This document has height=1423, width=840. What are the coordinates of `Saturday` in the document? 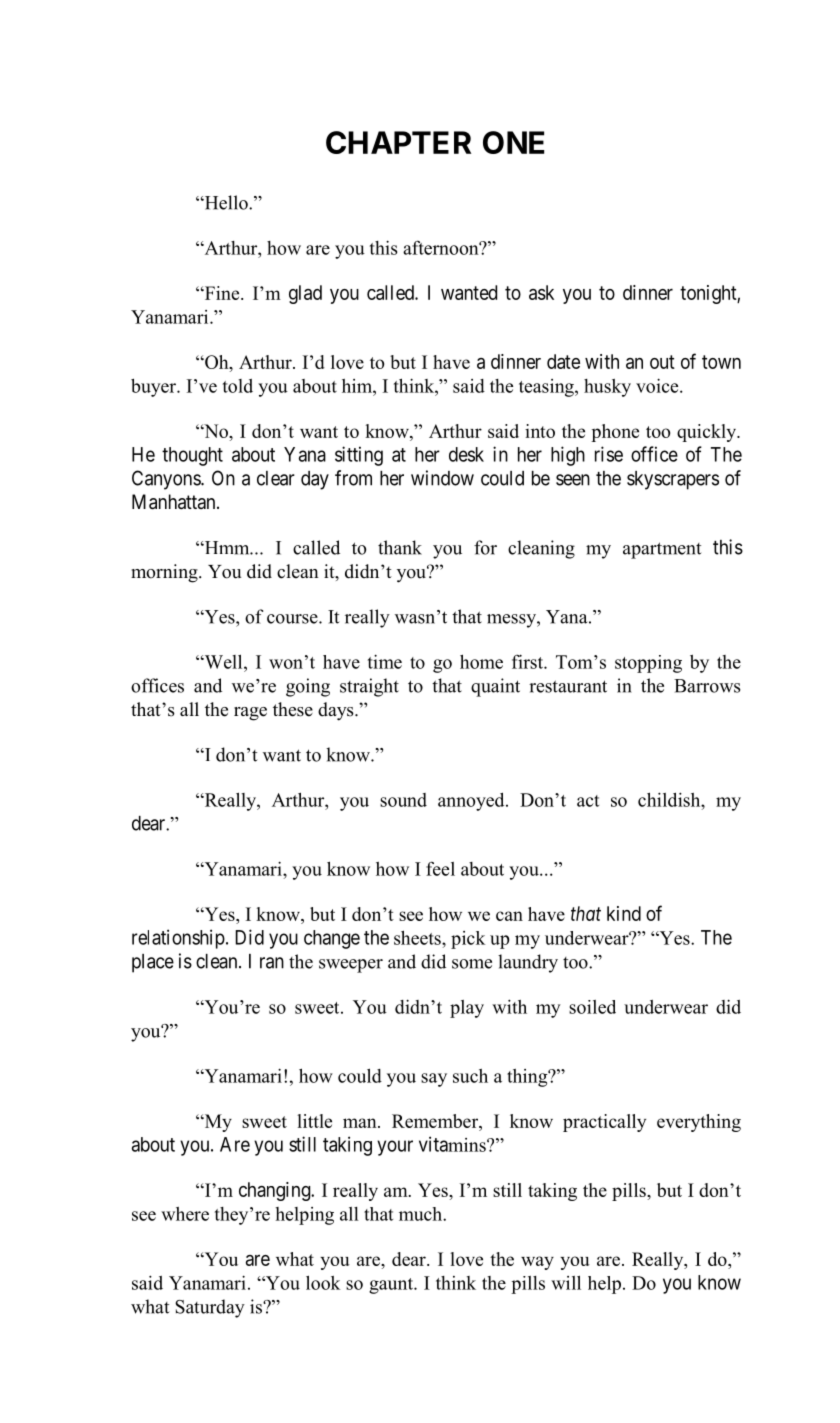 It's located at (210, 1308).
